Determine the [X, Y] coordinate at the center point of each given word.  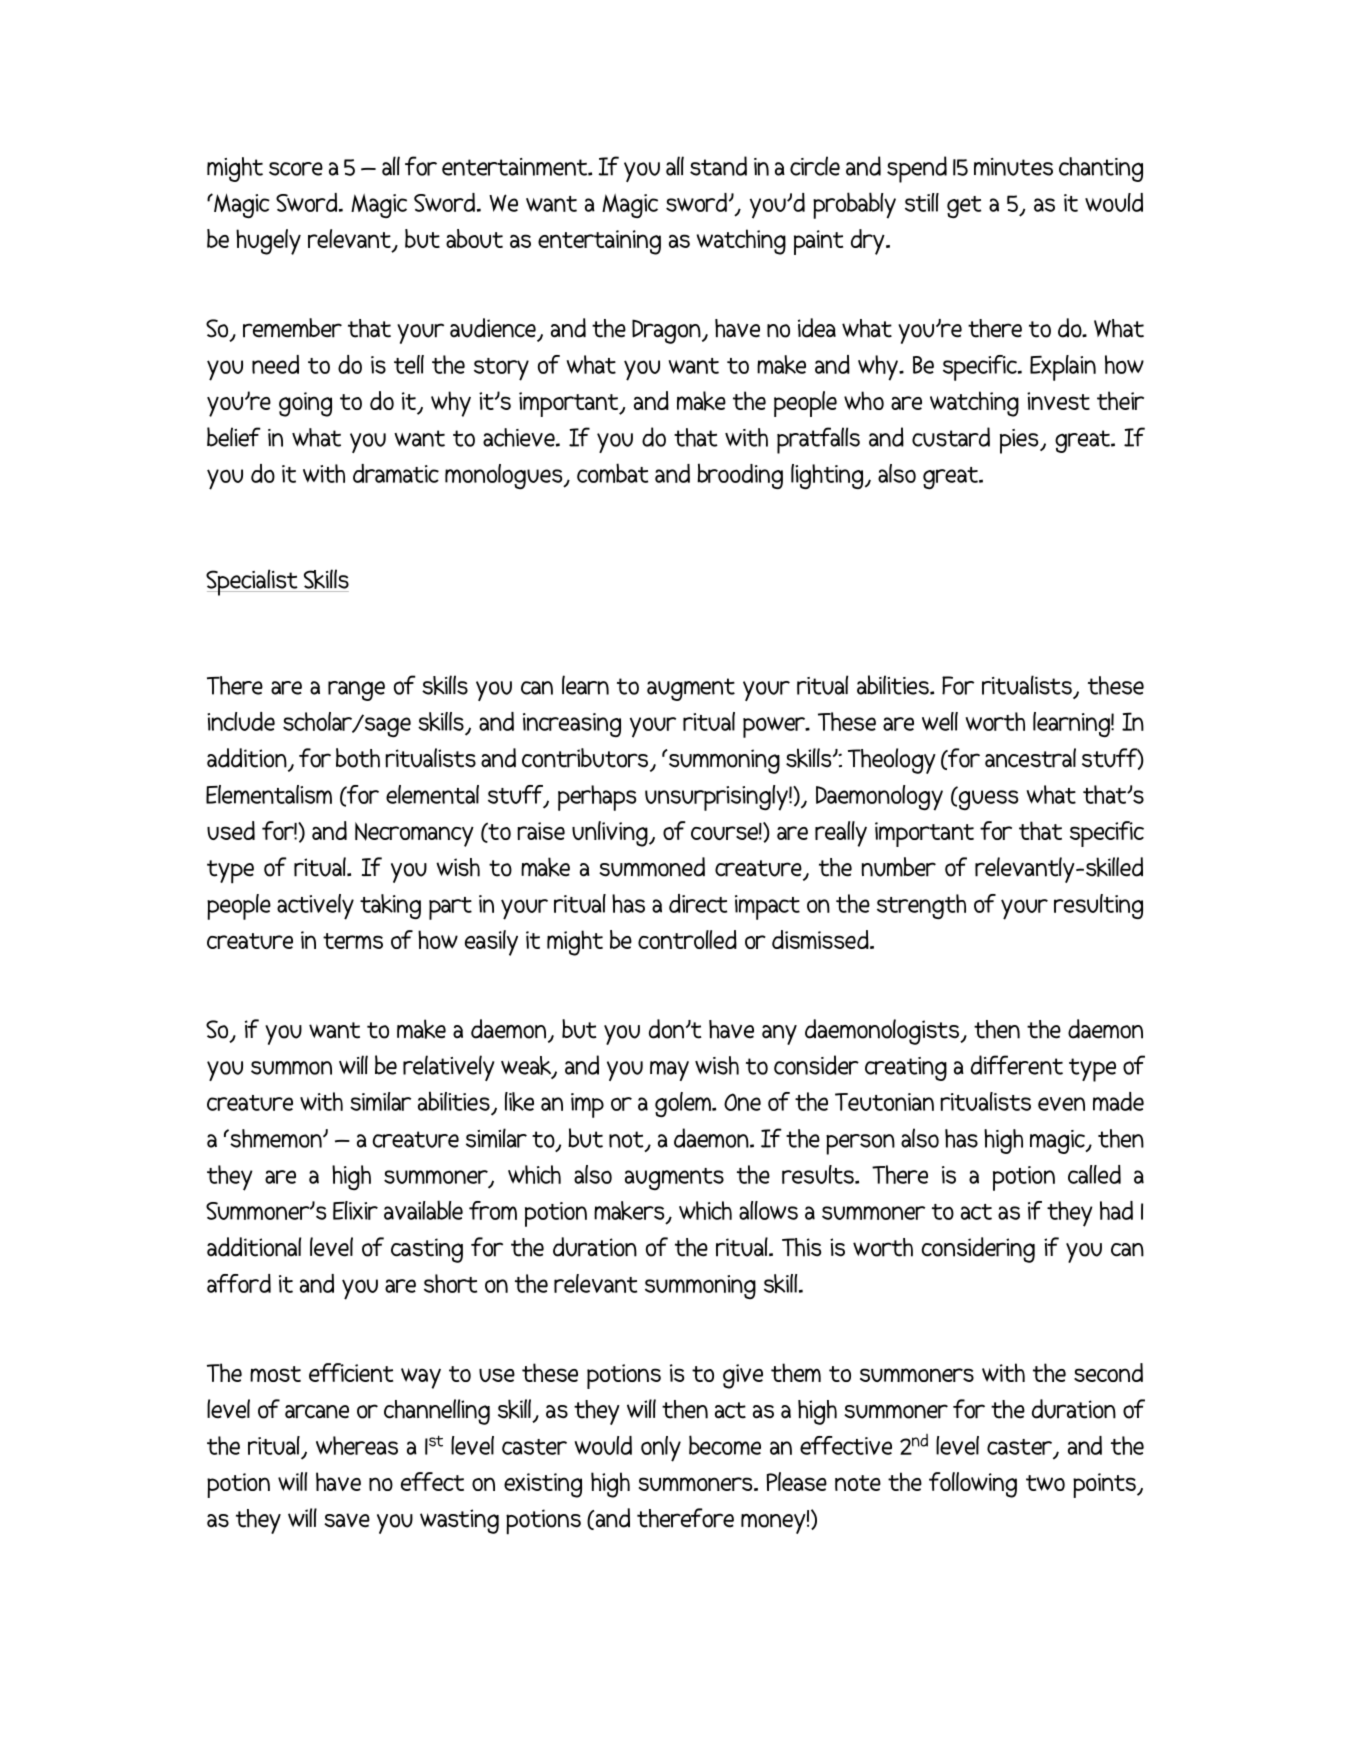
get [964, 207]
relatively [448, 1068]
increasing [572, 725]
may [669, 1071]
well [940, 721]
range [356, 691]
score [296, 169]
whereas [357, 1445]
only [661, 1449]
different [1017, 1065]
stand [718, 166]
